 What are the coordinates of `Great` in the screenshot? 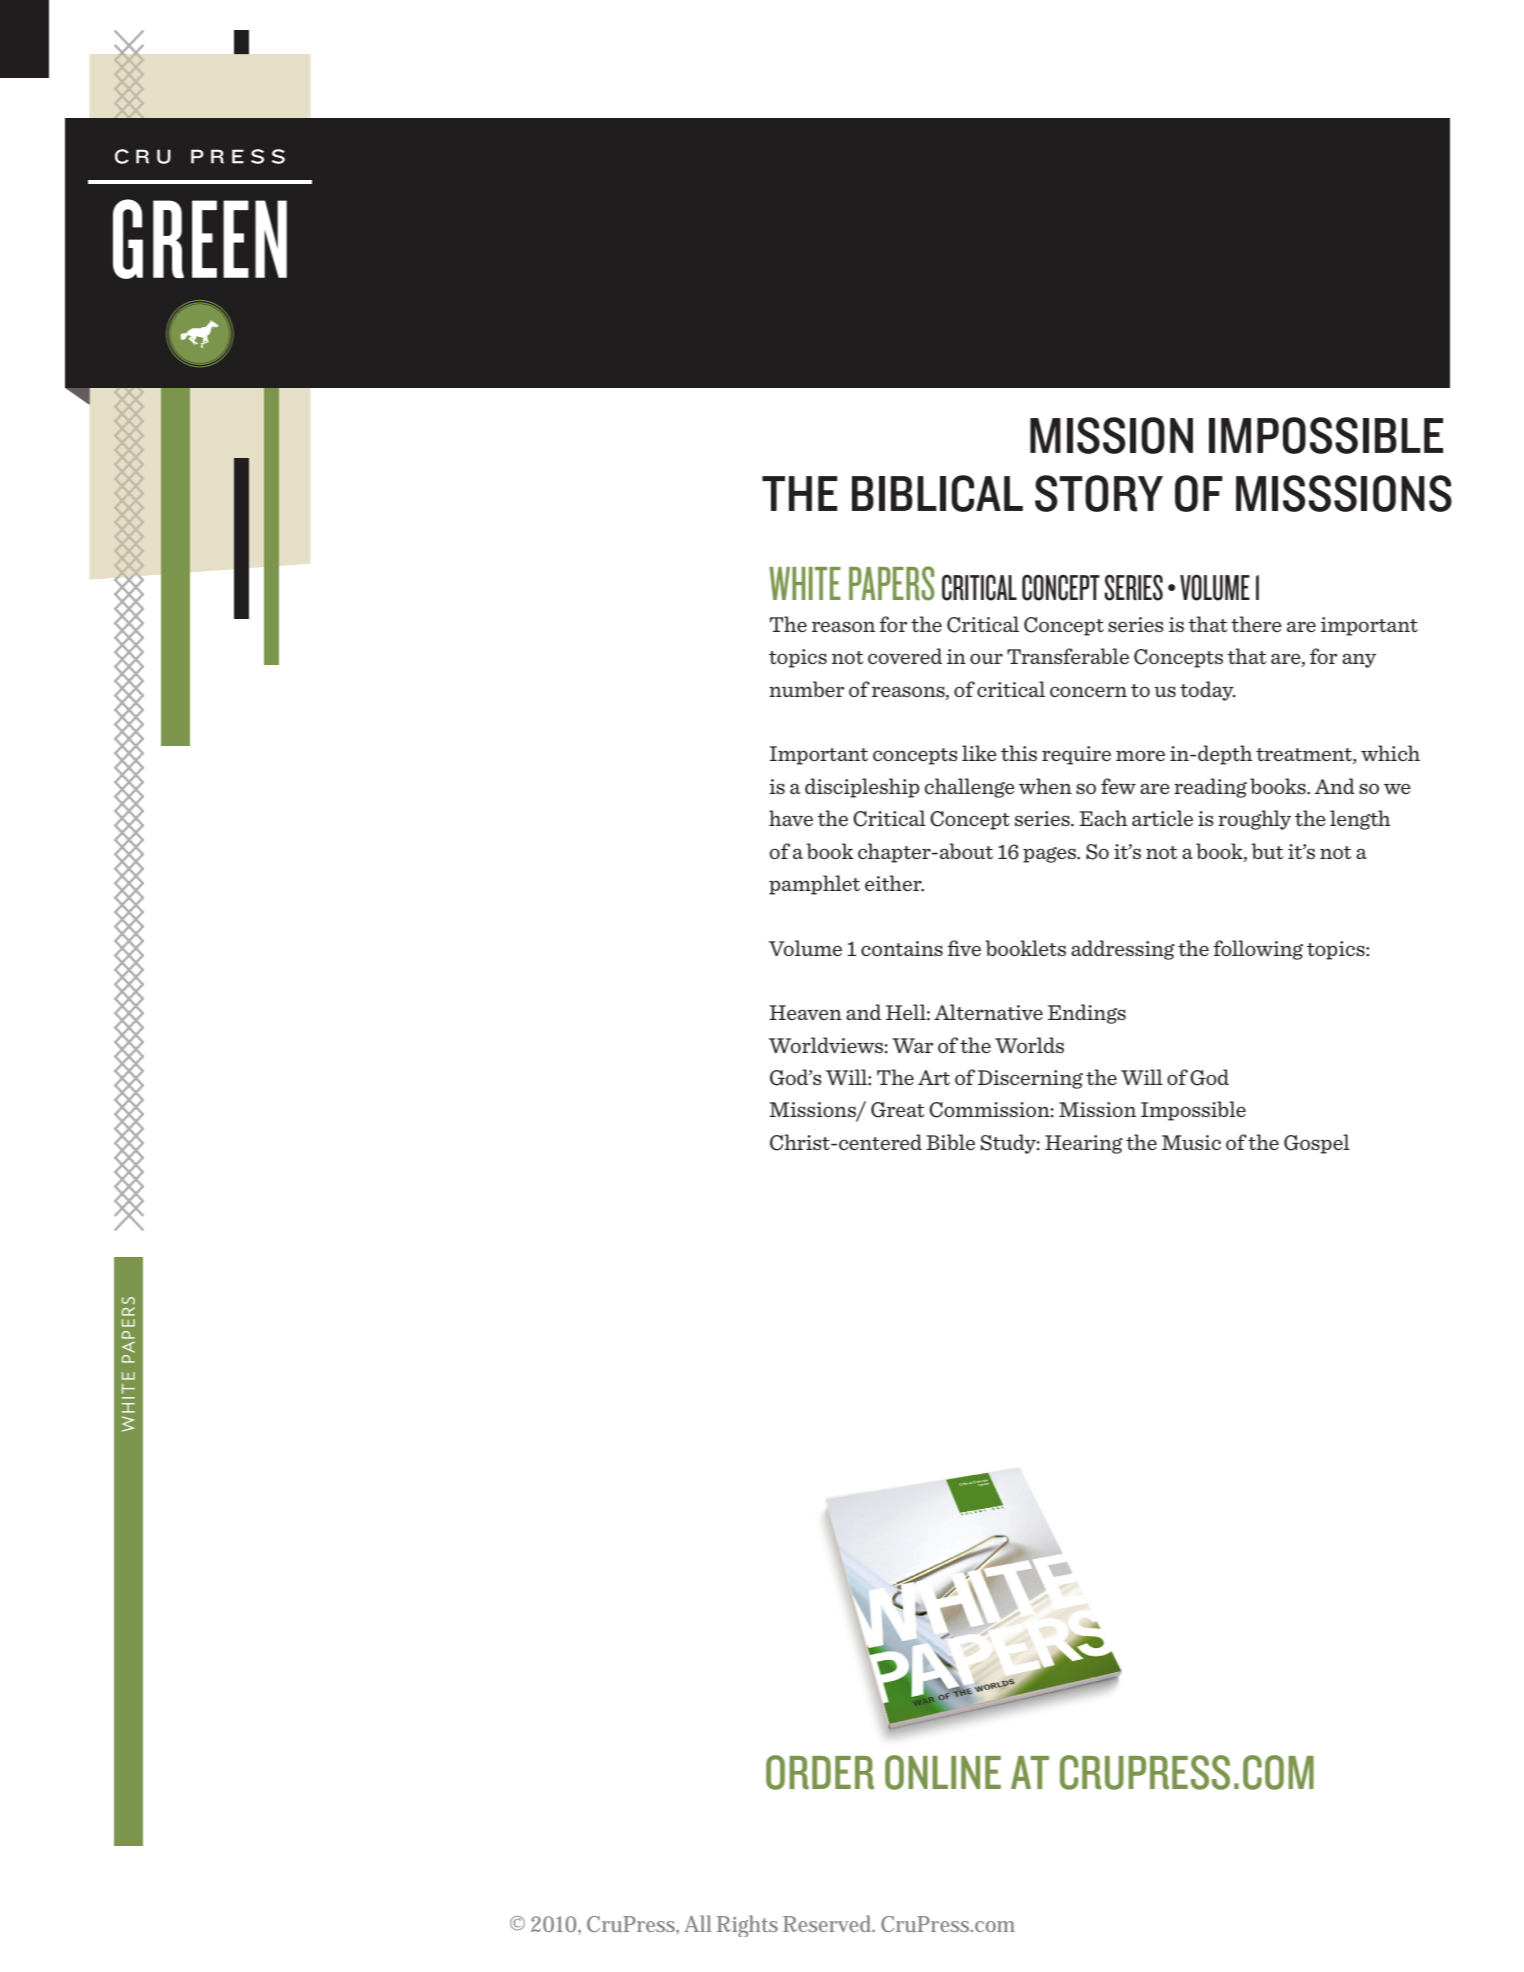 It's located at (897, 1110).
